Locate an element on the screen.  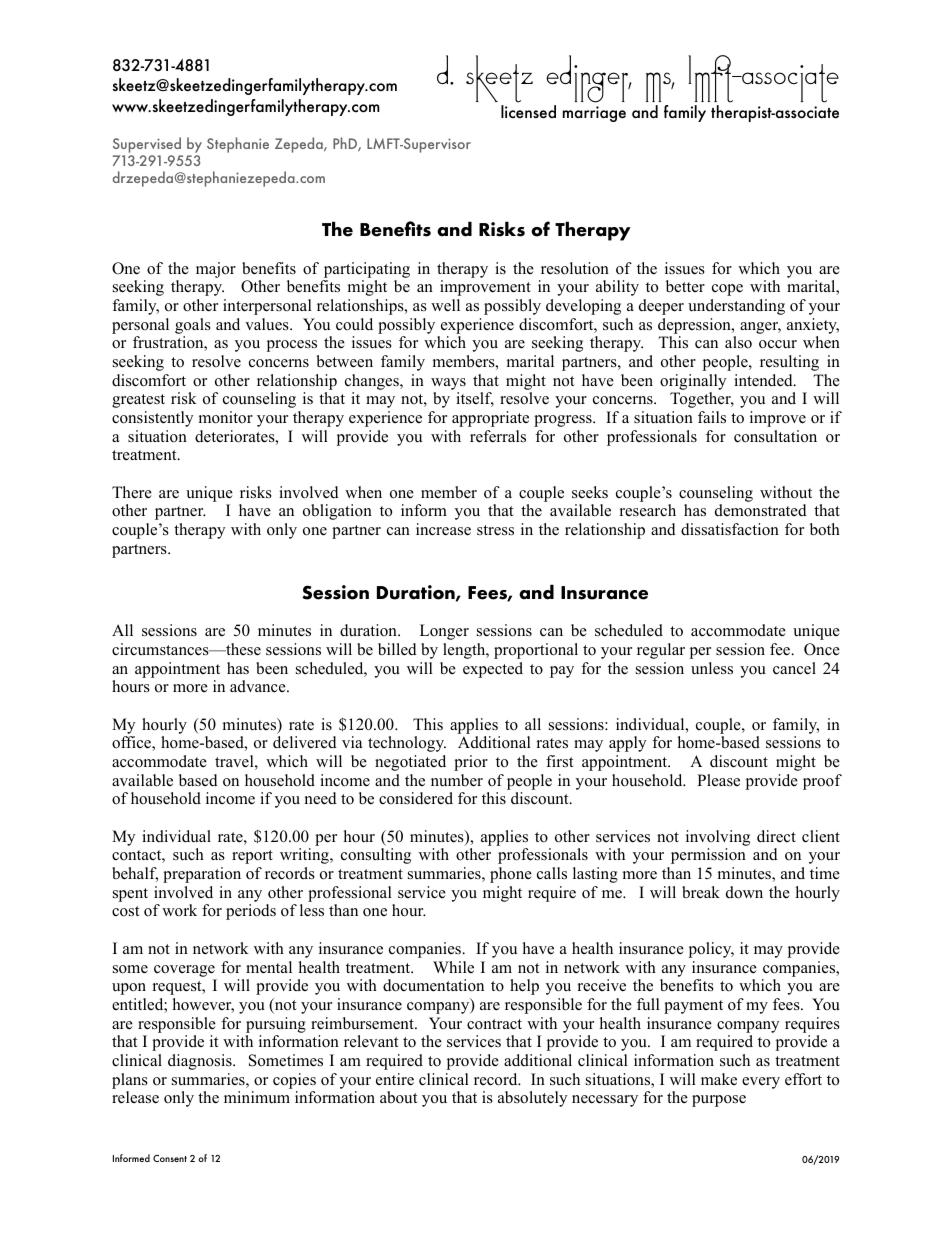
consultation is located at coordinates (775, 436).
